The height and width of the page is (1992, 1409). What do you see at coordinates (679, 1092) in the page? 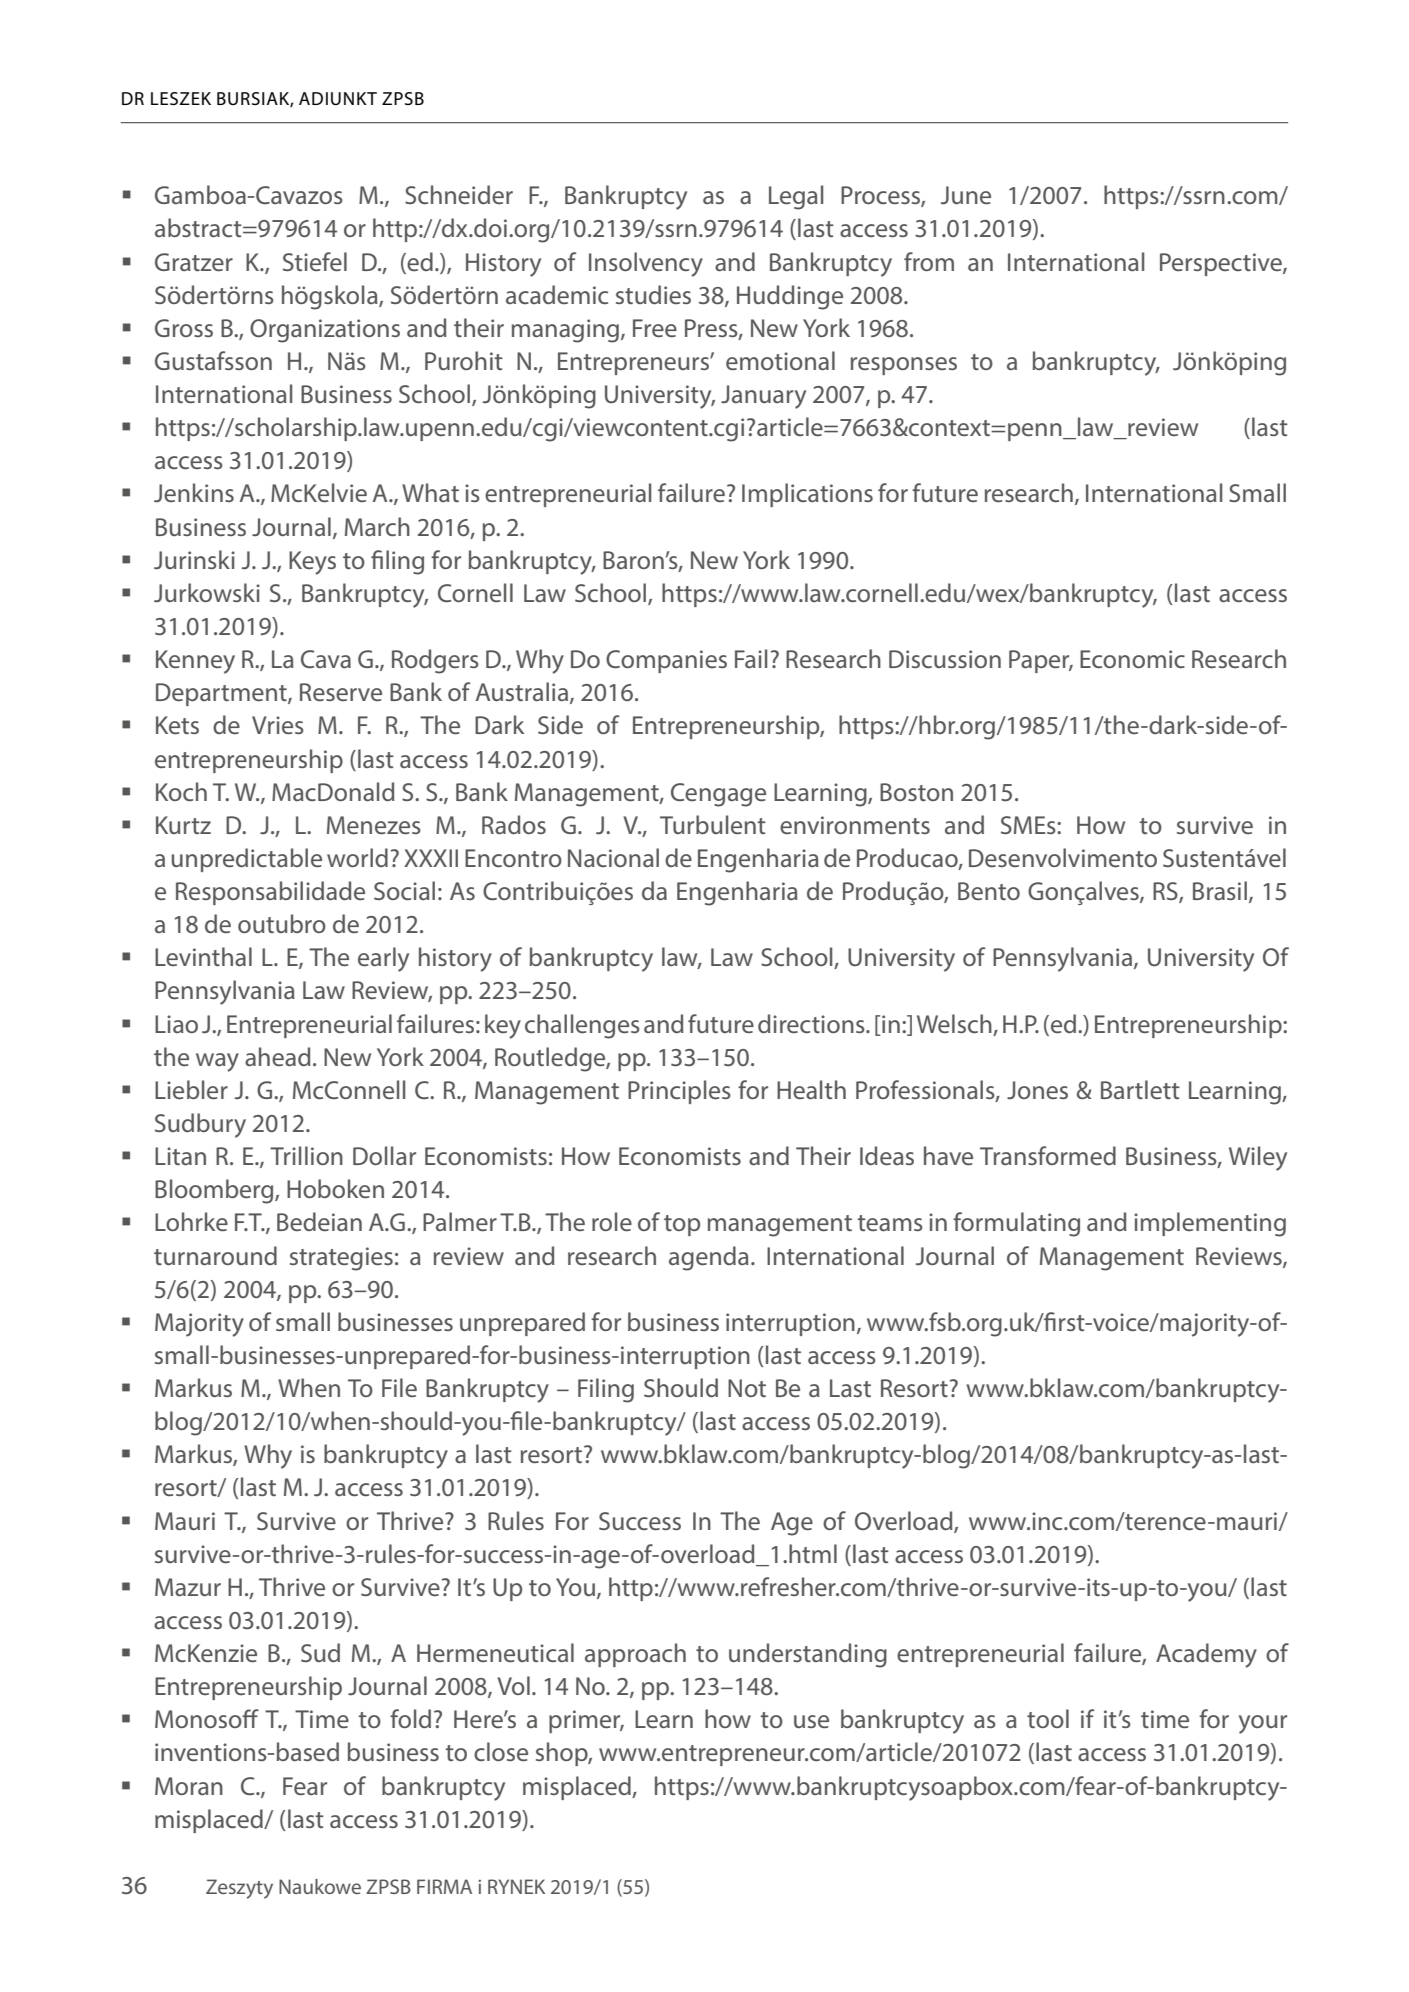
I see `Principles` at bounding box center [679, 1092].
